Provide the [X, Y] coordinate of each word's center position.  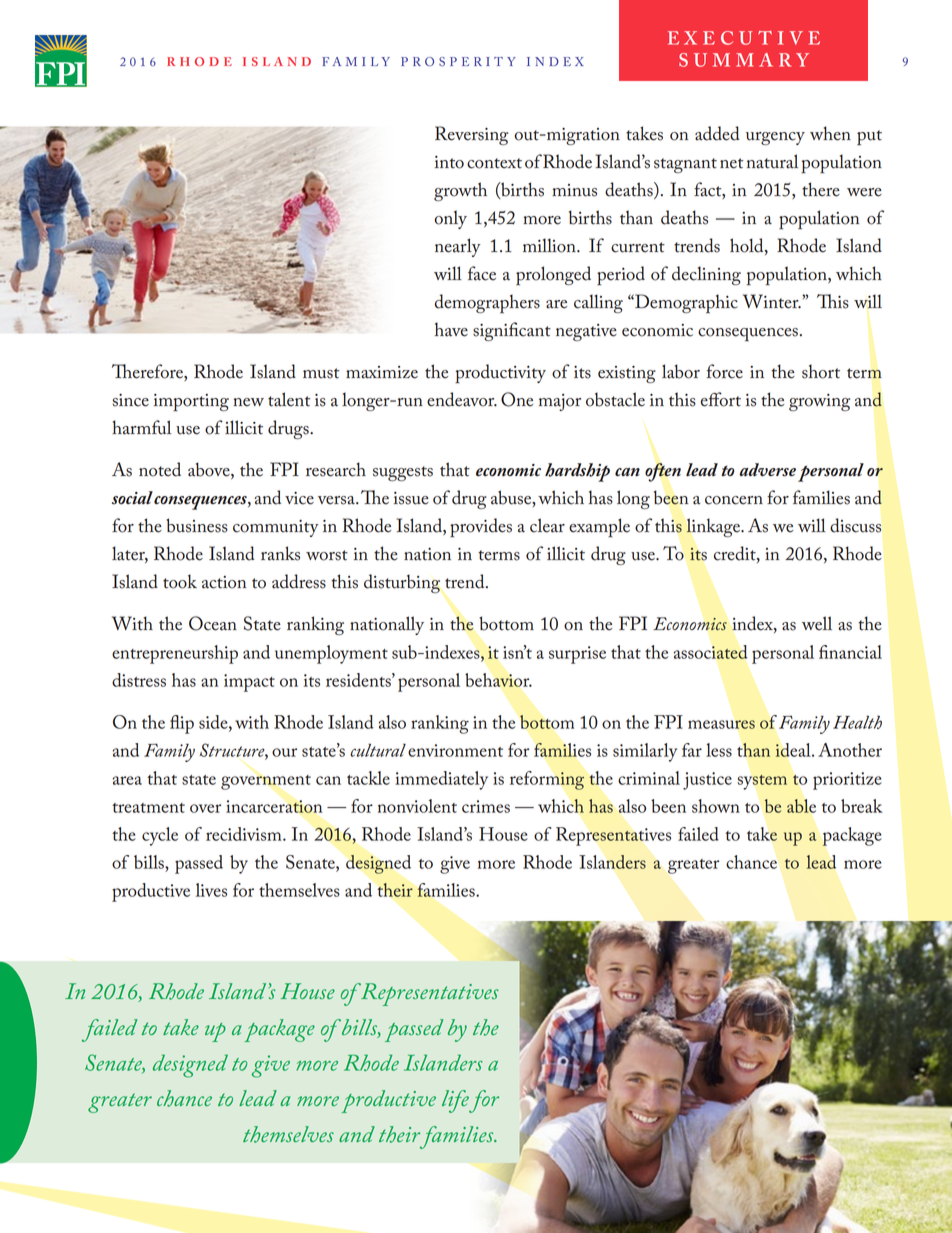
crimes [486, 806]
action [224, 582]
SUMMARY [744, 60]
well [817, 623]
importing [191, 403]
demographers [487, 304]
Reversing [471, 135]
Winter [772, 301]
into [449, 162]
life [455, 1101]
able [801, 806]
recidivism [245, 834]
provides [481, 528]
